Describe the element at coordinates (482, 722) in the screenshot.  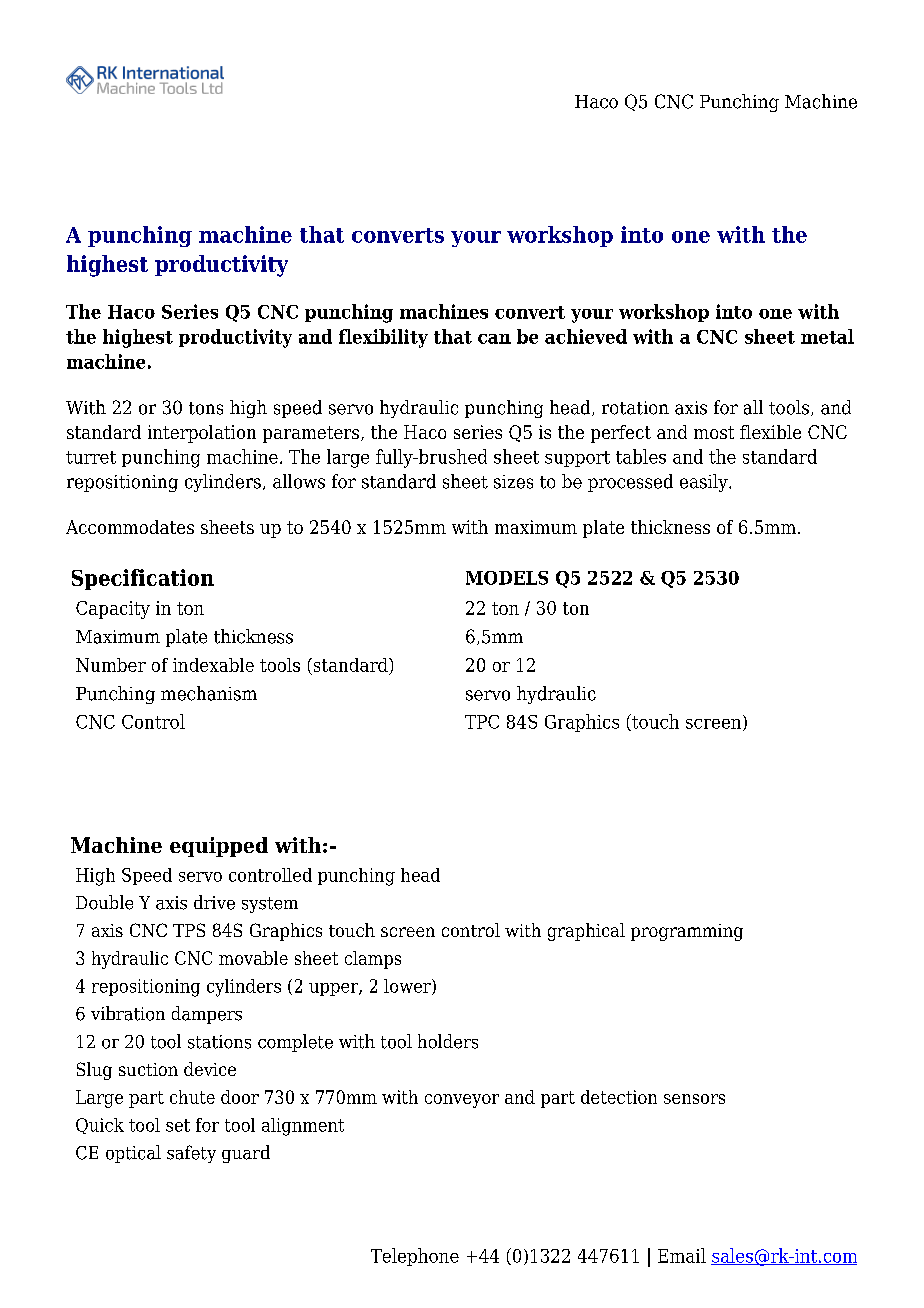
I see `TPC` at that location.
